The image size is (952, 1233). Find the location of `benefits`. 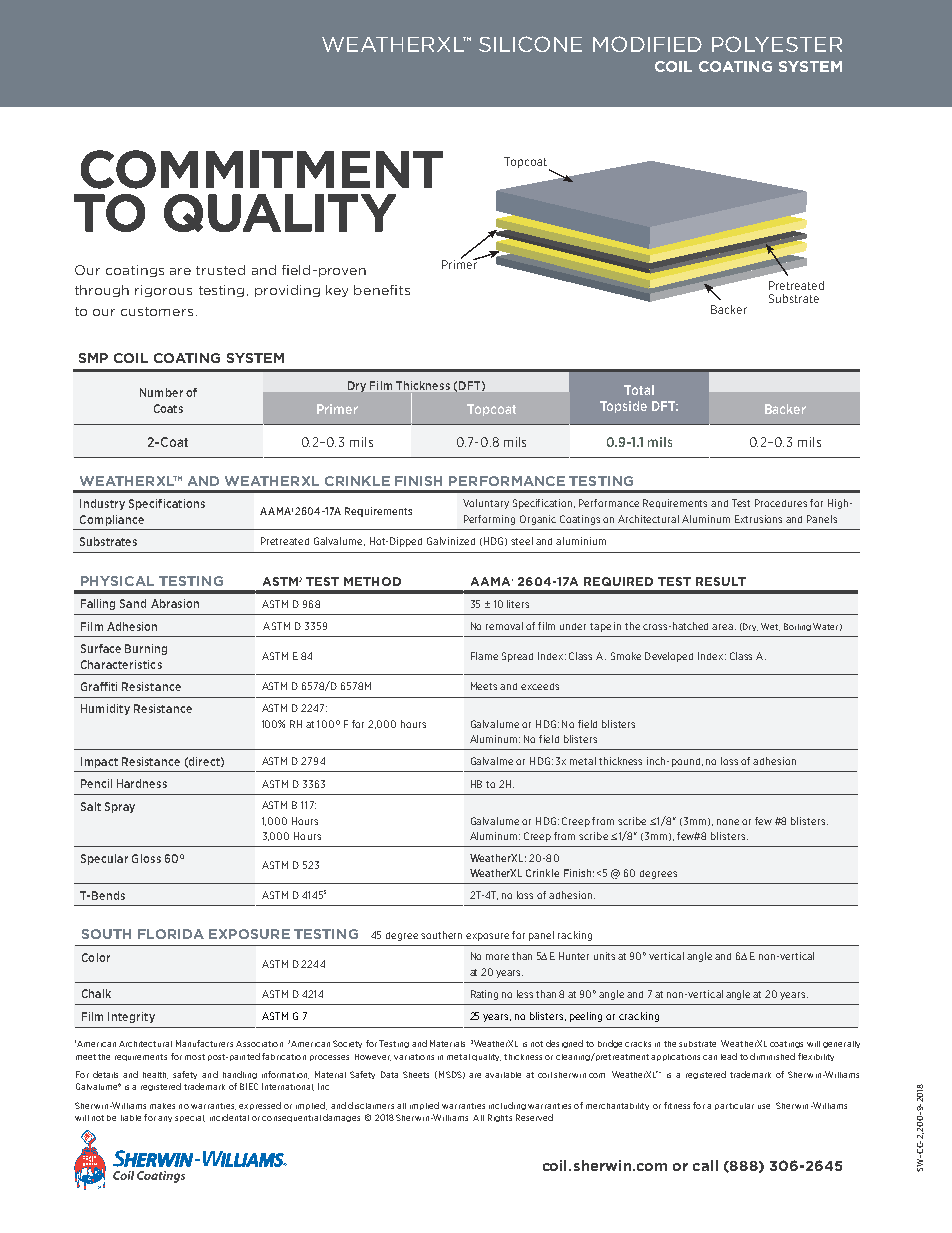

benefits is located at coordinates (382, 290).
